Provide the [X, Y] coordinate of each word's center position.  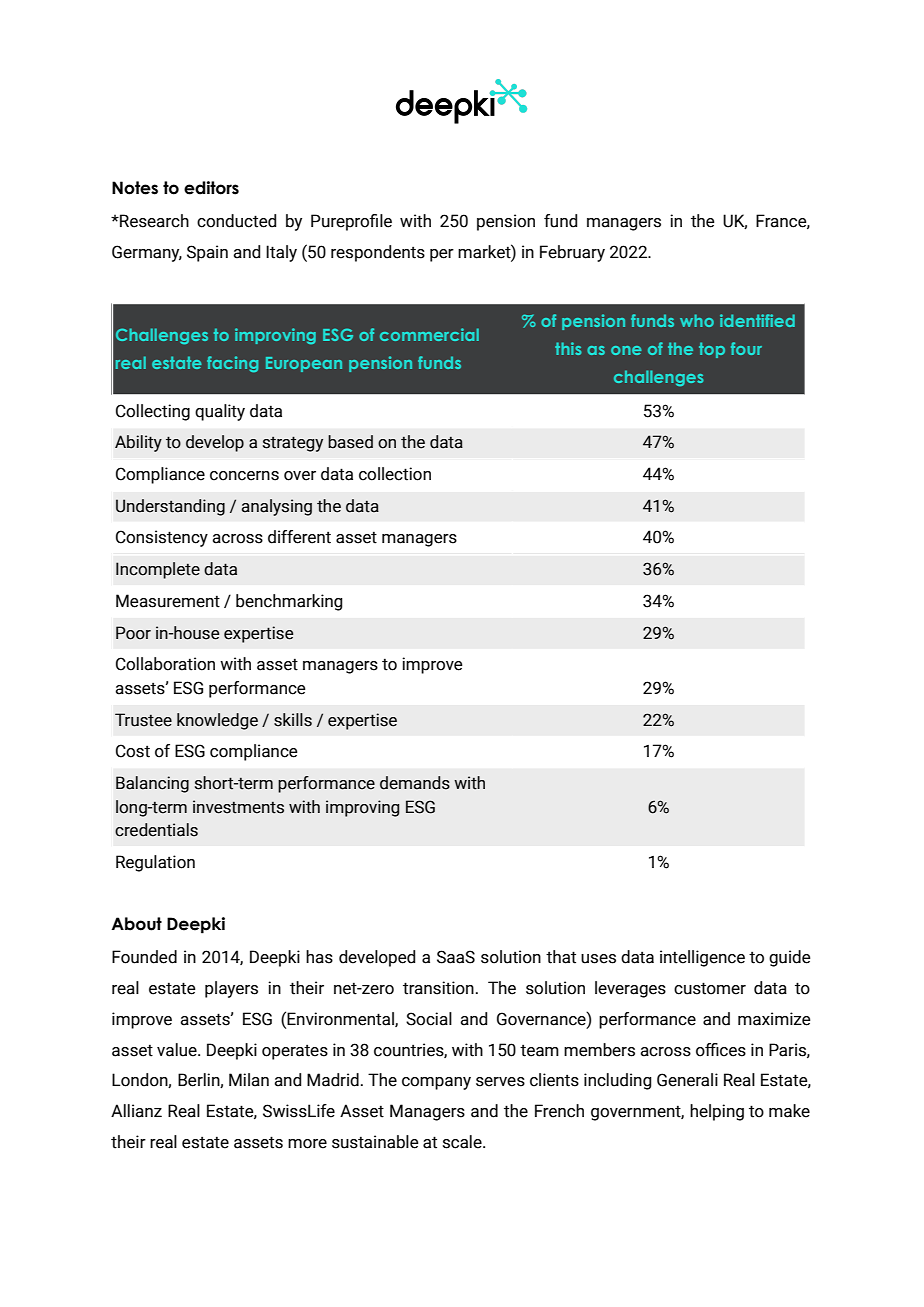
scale [463, 1142]
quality [220, 412]
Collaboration [165, 664]
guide [790, 958]
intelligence [702, 958]
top [712, 350]
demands [415, 783]
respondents [378, 253]
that [561, 957]
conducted [236, 221]
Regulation [155, 863]
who [697, 320]
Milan [249, 1080]
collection [395, 474]
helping [717, 1112]
